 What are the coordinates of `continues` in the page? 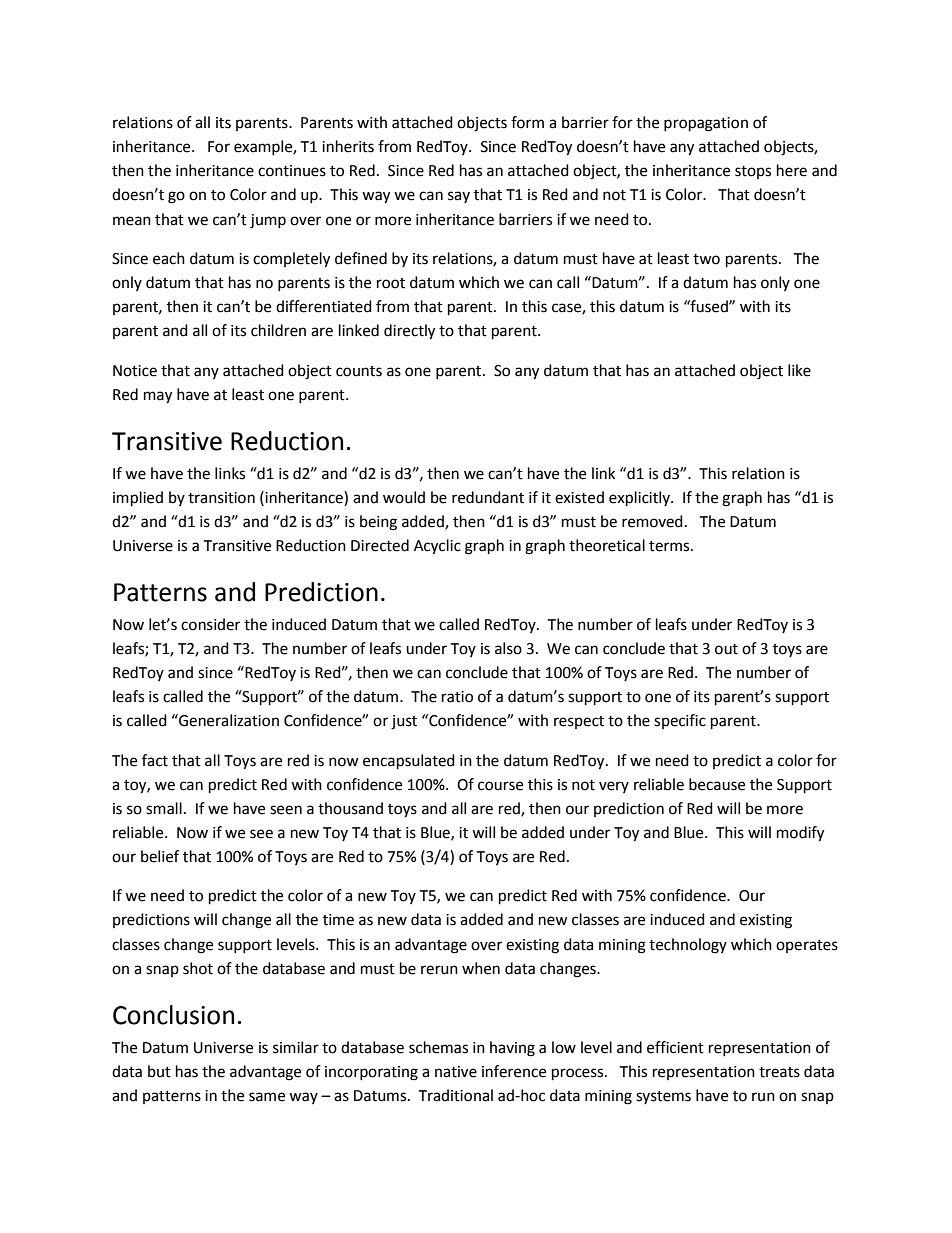 It's located at (292, 171).
